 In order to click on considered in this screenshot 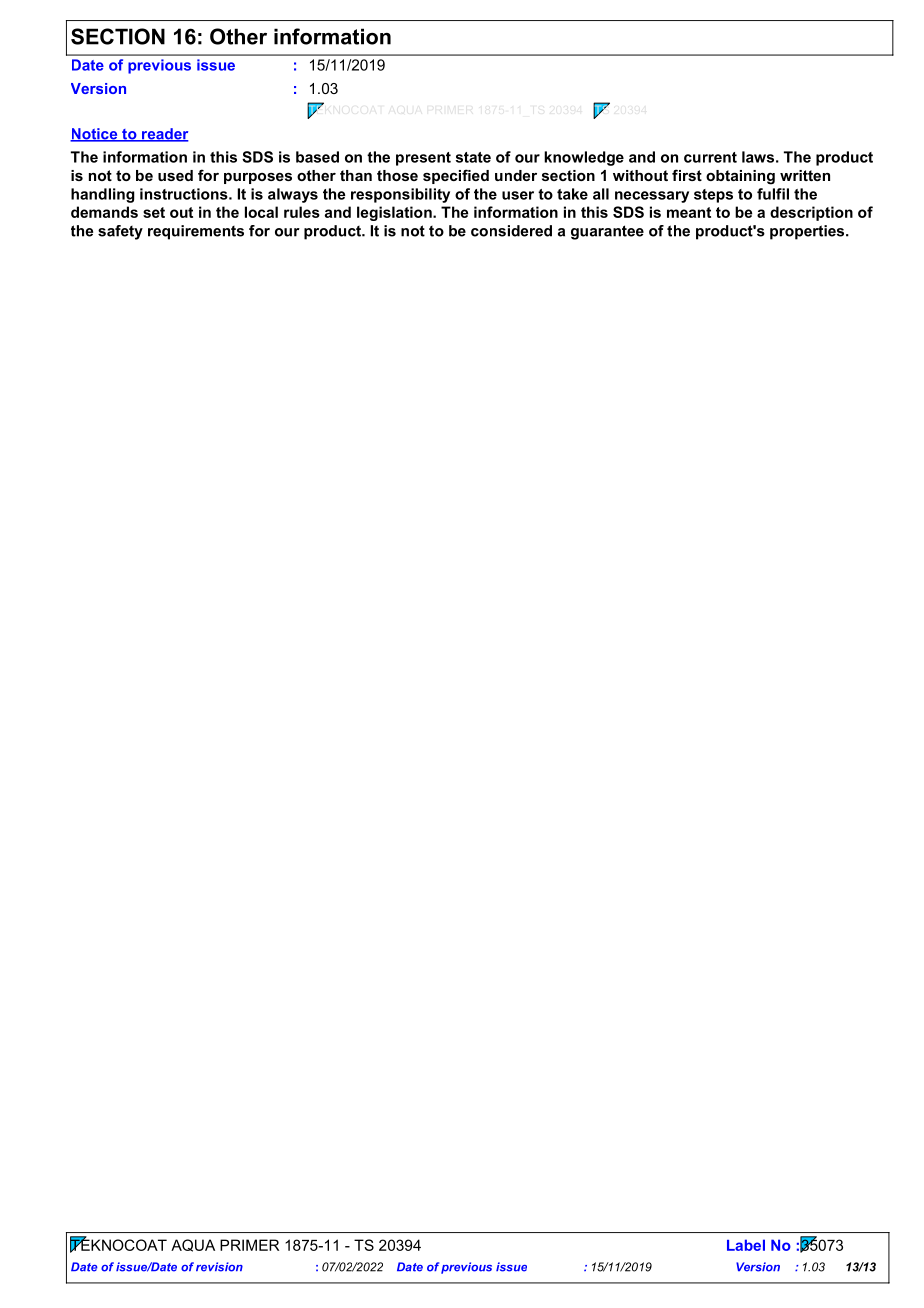, I will do `click(511, 231)`.
